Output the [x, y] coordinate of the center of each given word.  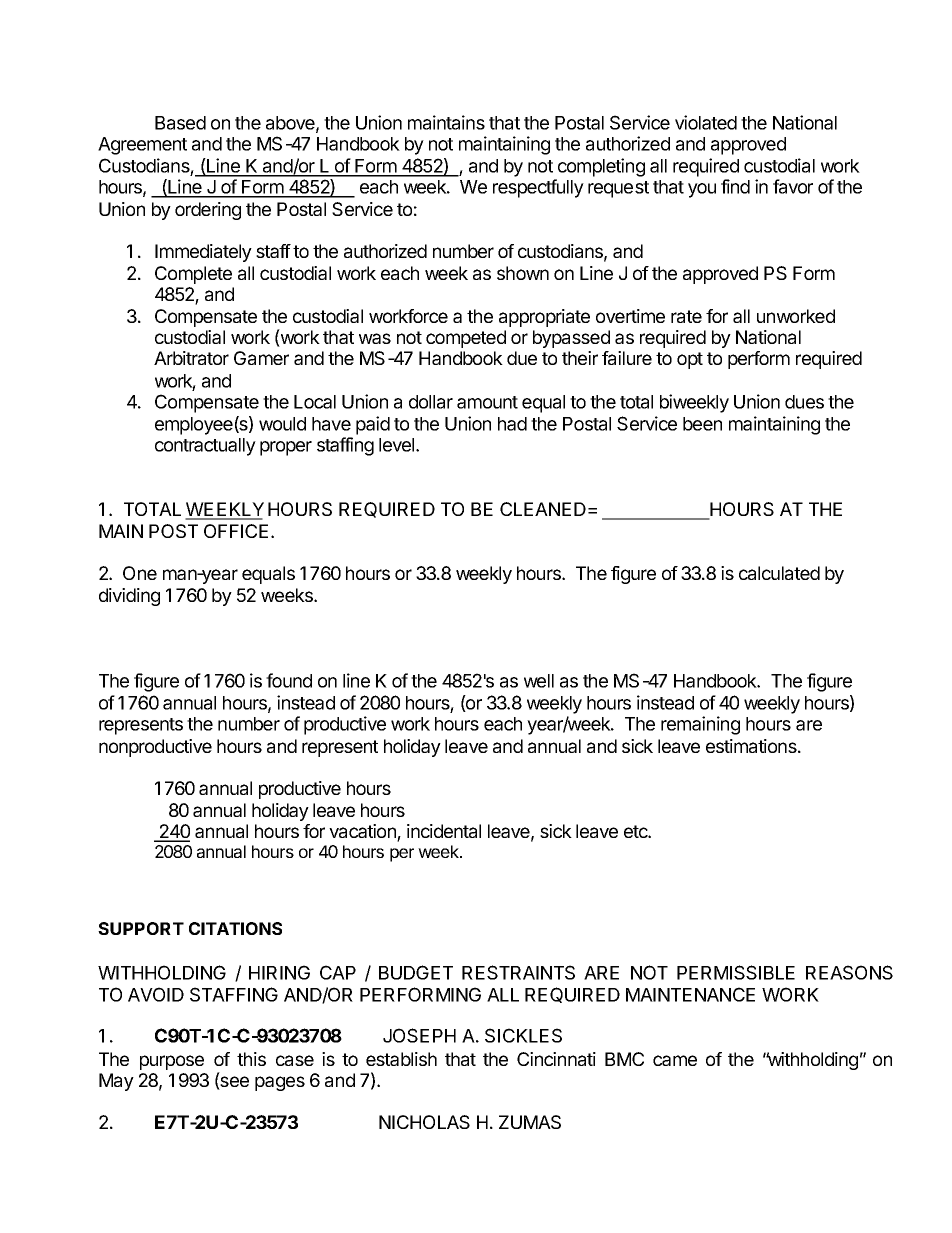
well [539, 681]
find [735, 186]
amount [487, 402]
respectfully [538, 188]
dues [804, 402]
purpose [172, 1062]
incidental [444, 831]
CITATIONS [235, 928]
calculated [779, 573]
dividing [129, 597]
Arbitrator [191, 358]
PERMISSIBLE [736, 972]
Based [180, 123]
